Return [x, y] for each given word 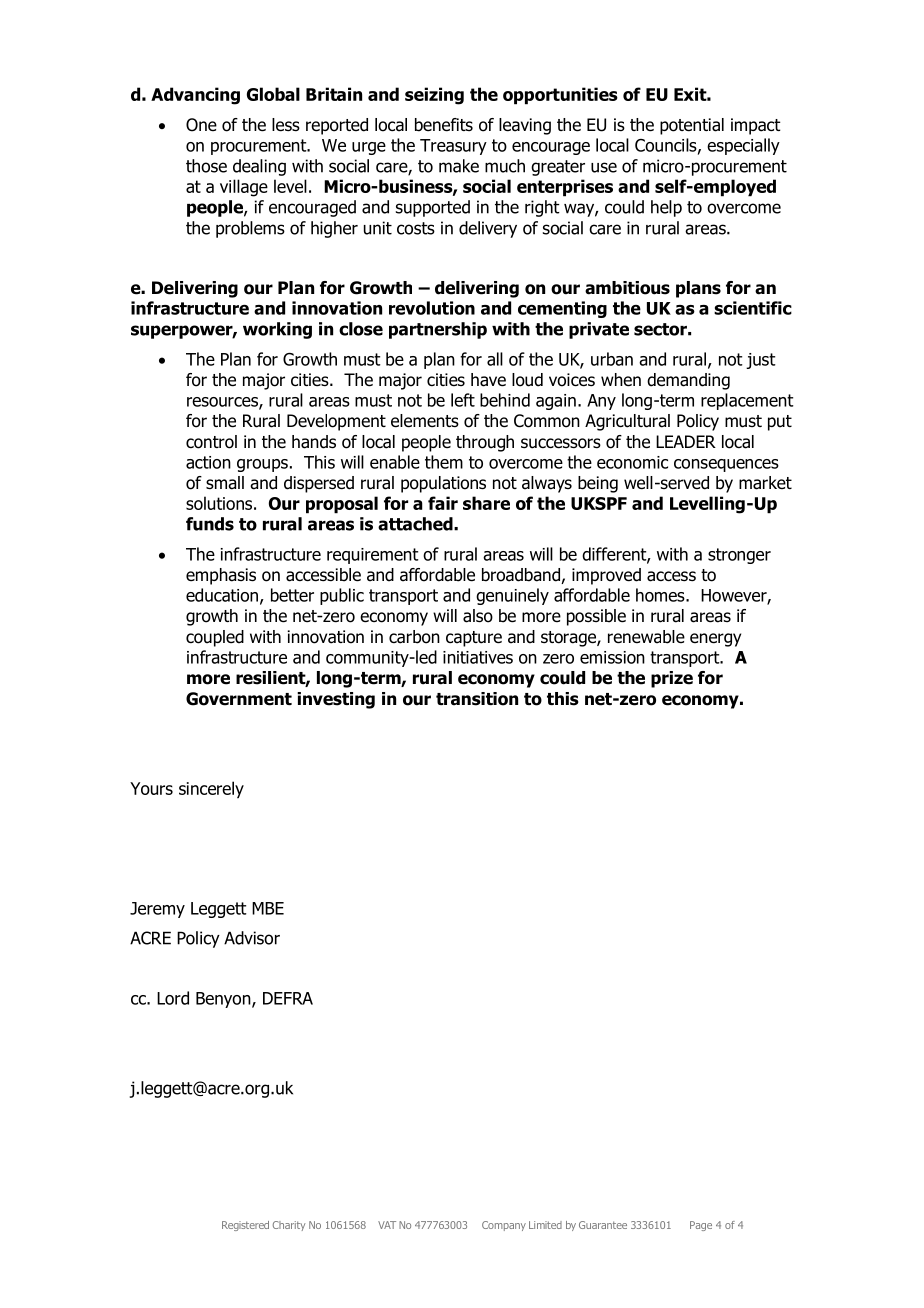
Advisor [252, 938]
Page [701, 1226]
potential [692, 126]
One [201, 125]
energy [715, 640]
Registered [245, 1226]
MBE [268, 908]
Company [504, 1226]
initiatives [478, 657]
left [463, 400]
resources [223, 403]
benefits [444, 125]
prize [672, 679]
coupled [215, 638]
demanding [688, 381]
